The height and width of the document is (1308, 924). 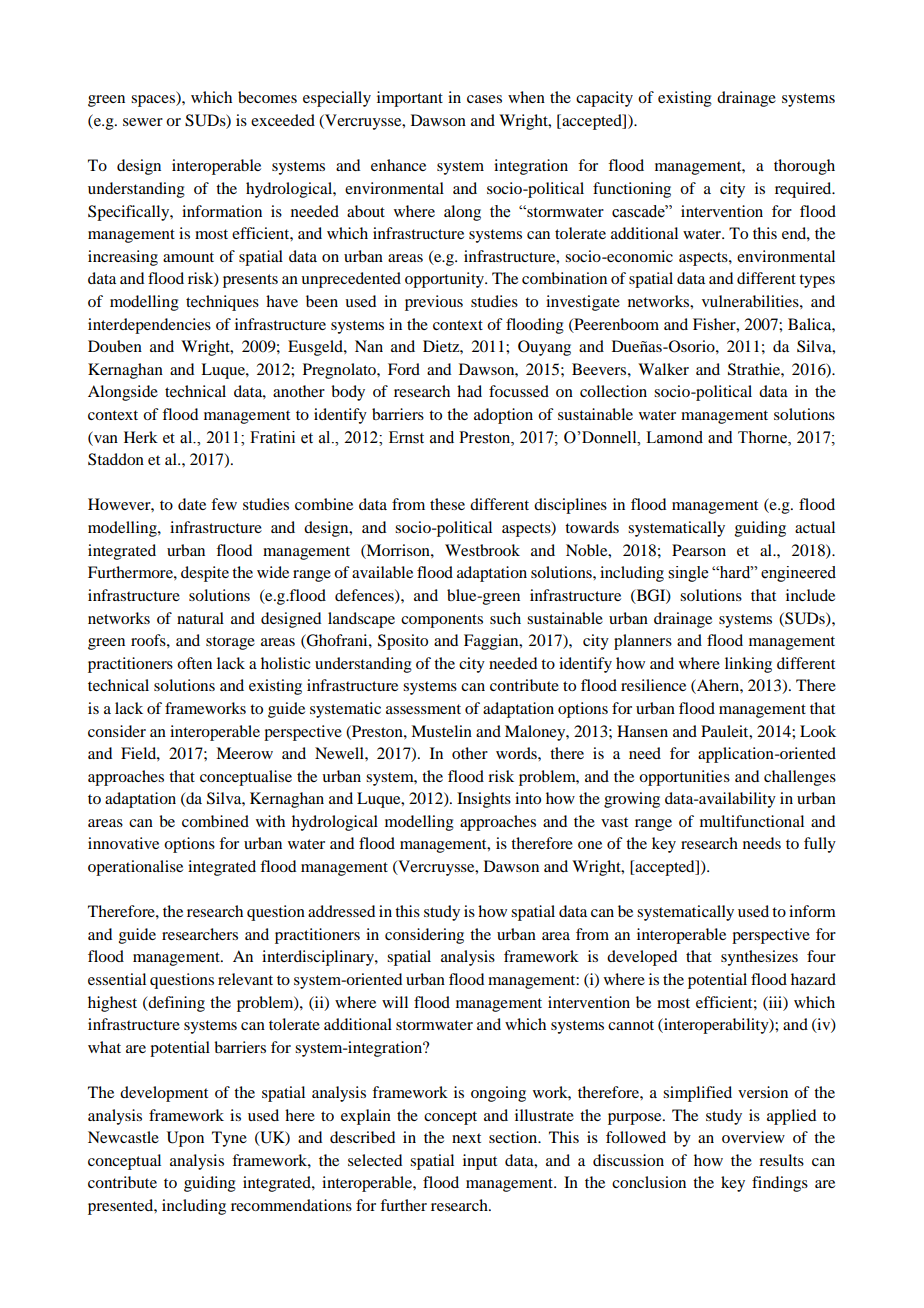 I want to click on these, so click(x=447, y=504).
